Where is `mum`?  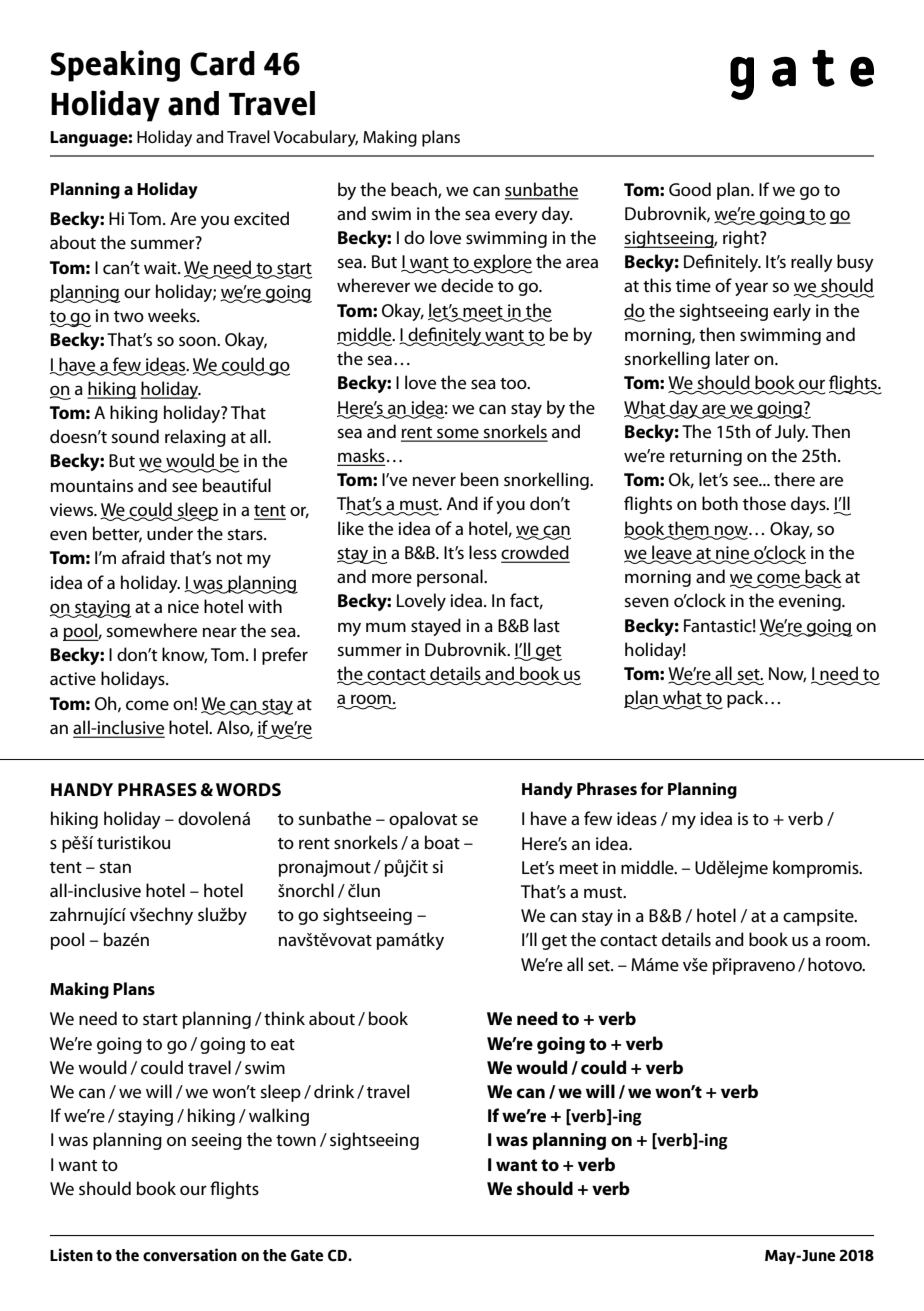 mum is located at coordinates (386, 627).
